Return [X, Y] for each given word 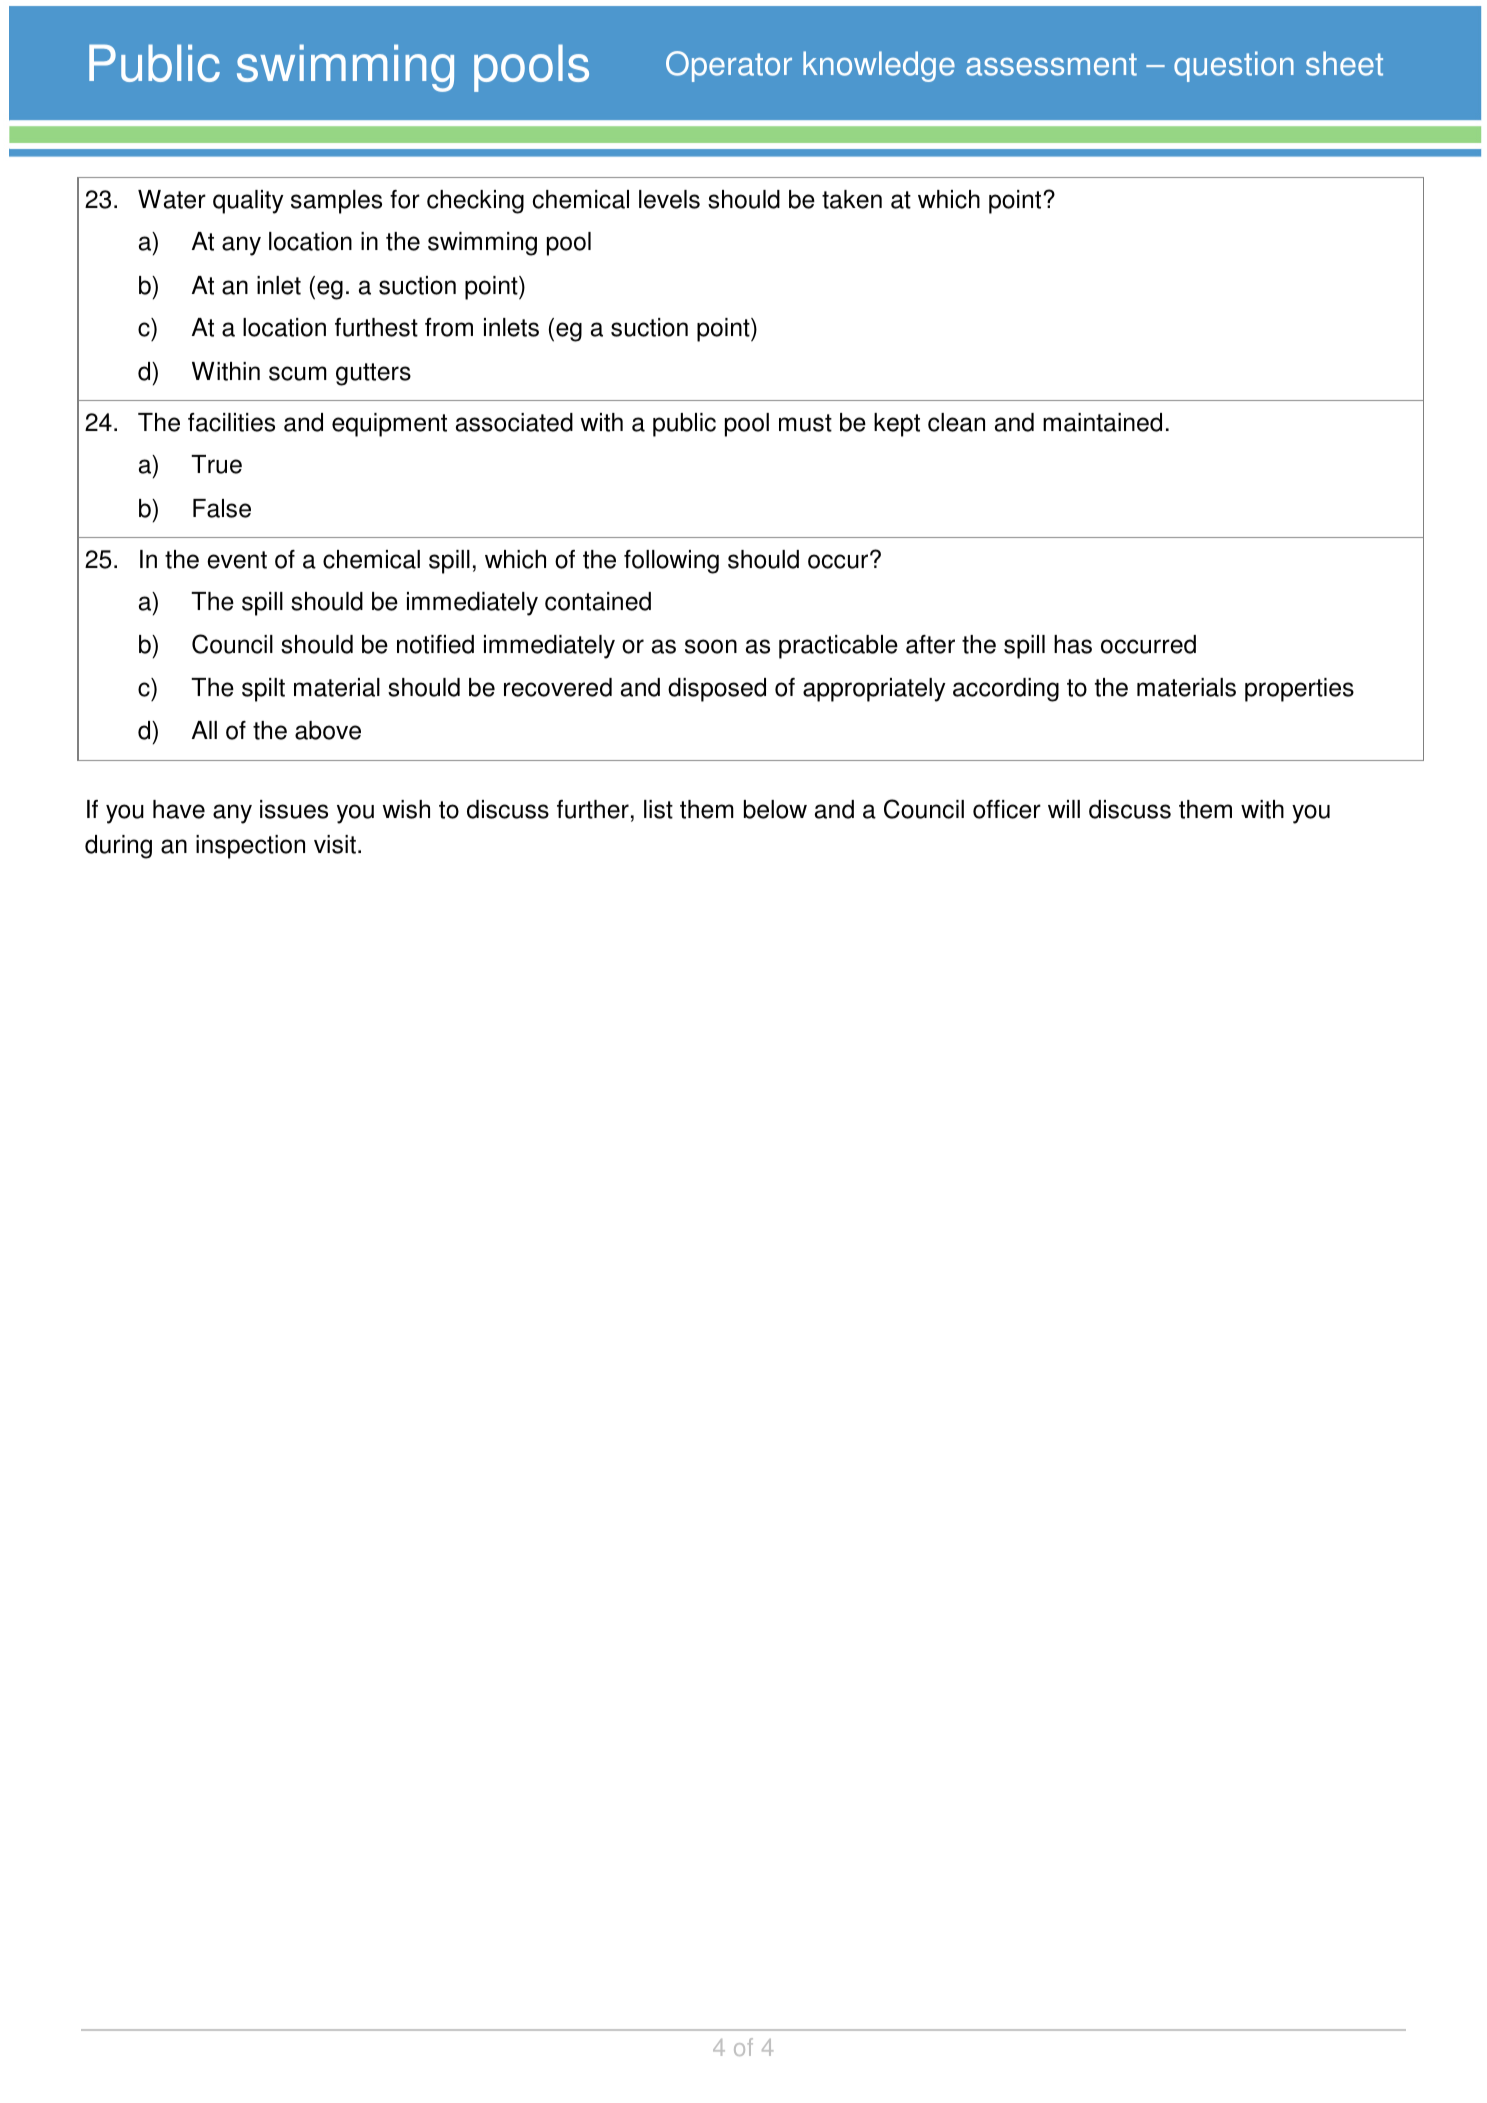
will [1064, 809]
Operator [729, 66]
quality [248, 202]
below [775, 809]
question [1234, 66]
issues [294, 809]
